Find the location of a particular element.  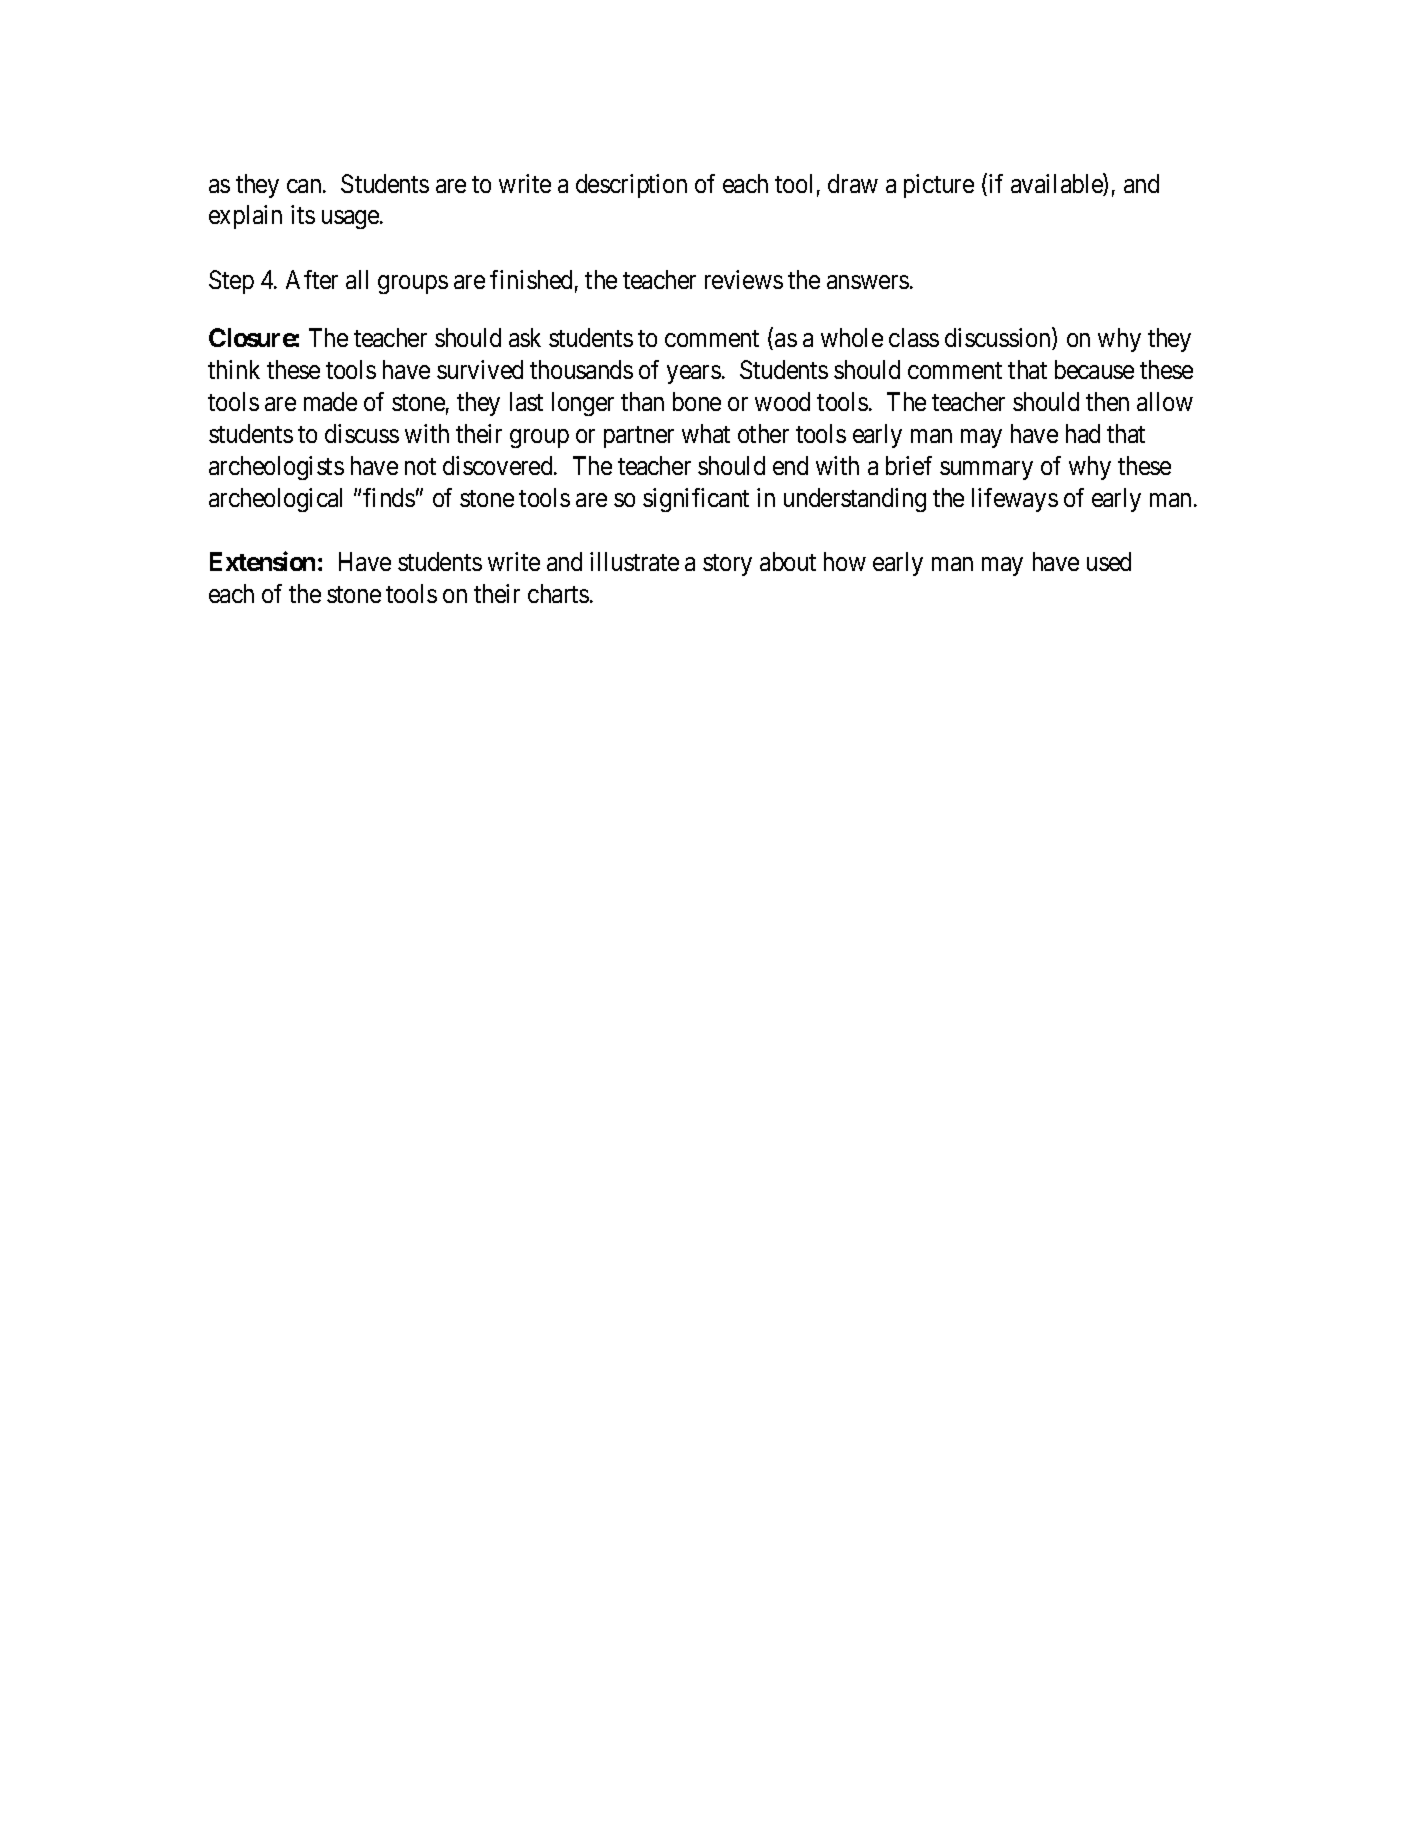

bone is located at coordinates (697, 401).
